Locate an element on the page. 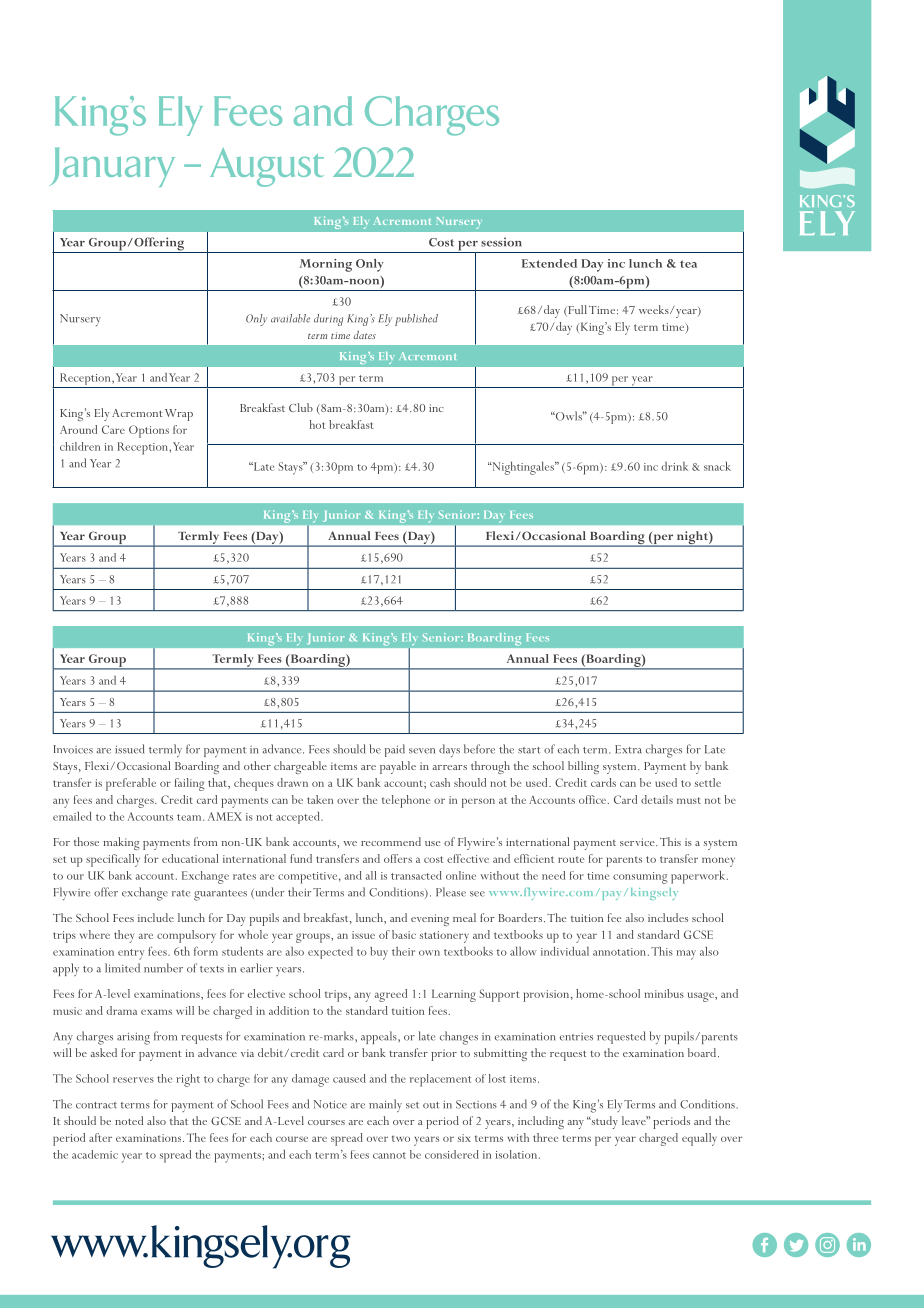 Image resolution: width=924 pixels, height=1308 pixels. two is located at coordinates (401, 1138).
